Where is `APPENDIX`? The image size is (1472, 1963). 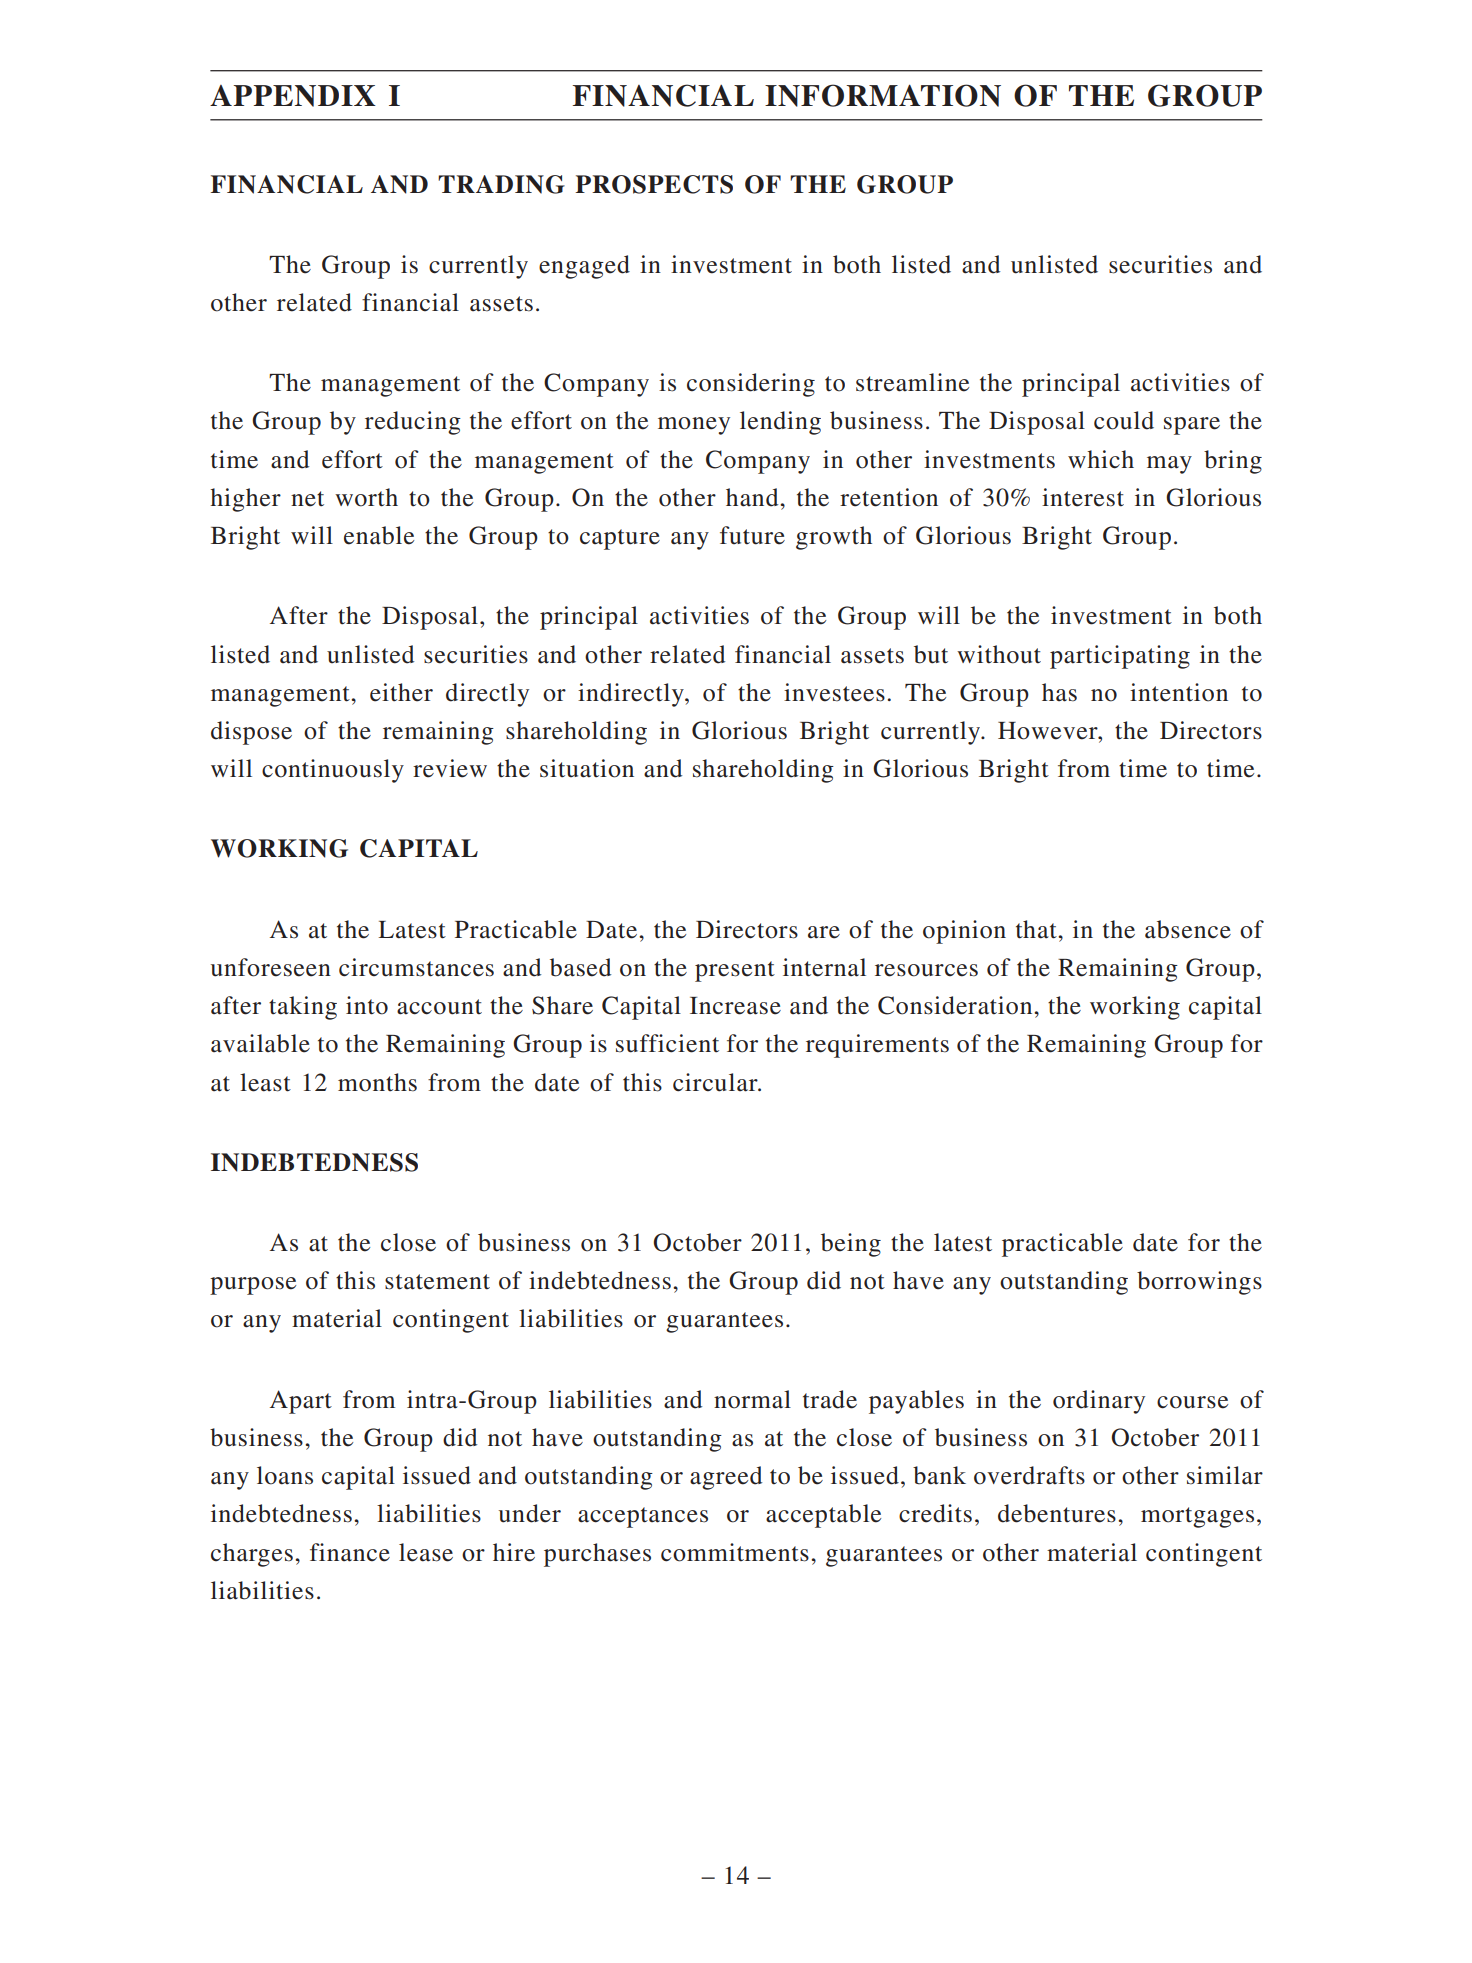
APPENDIX is located at coordinates (293, 96).
